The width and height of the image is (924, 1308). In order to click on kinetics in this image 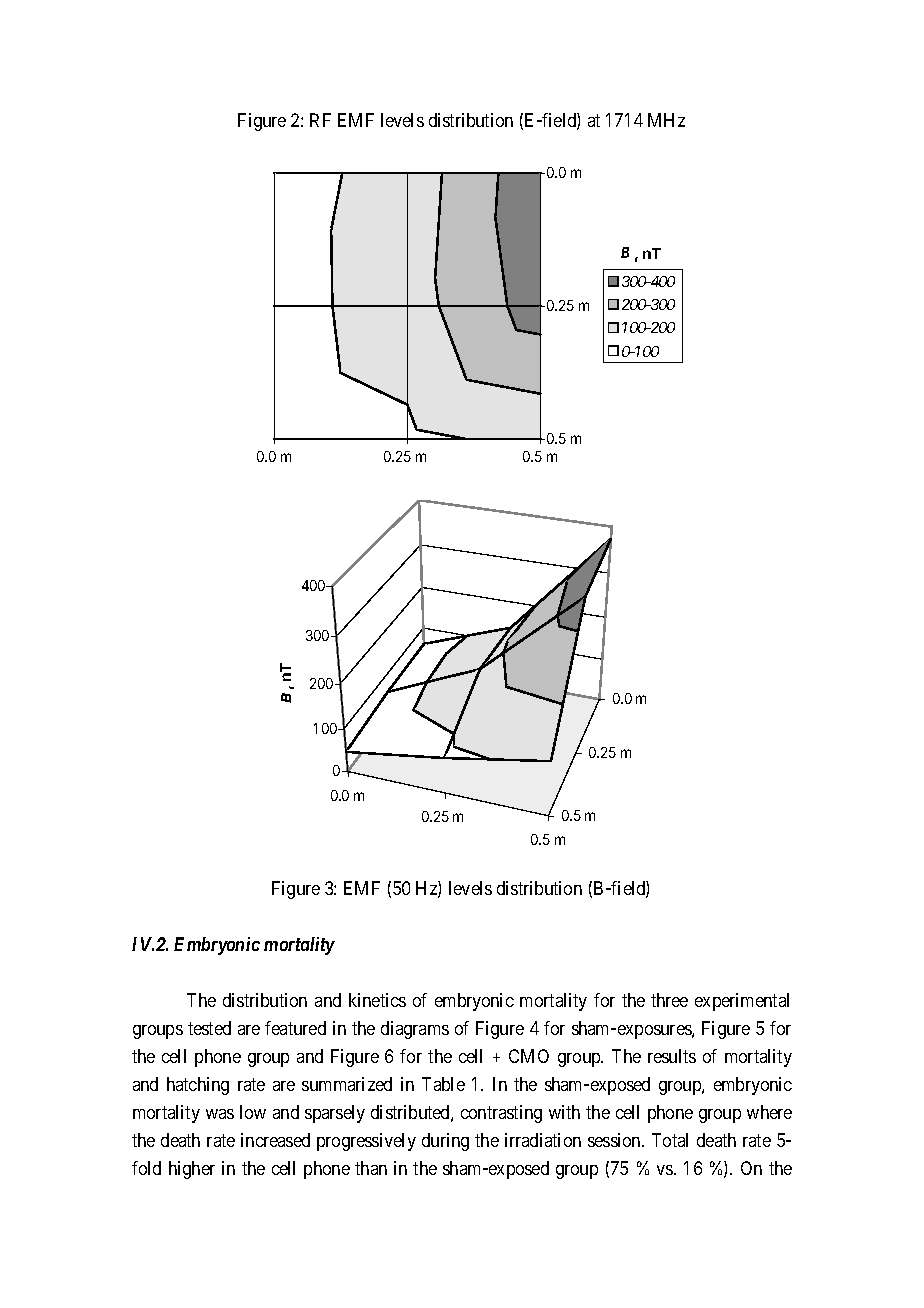, I will do `click(377, 1000)`.
